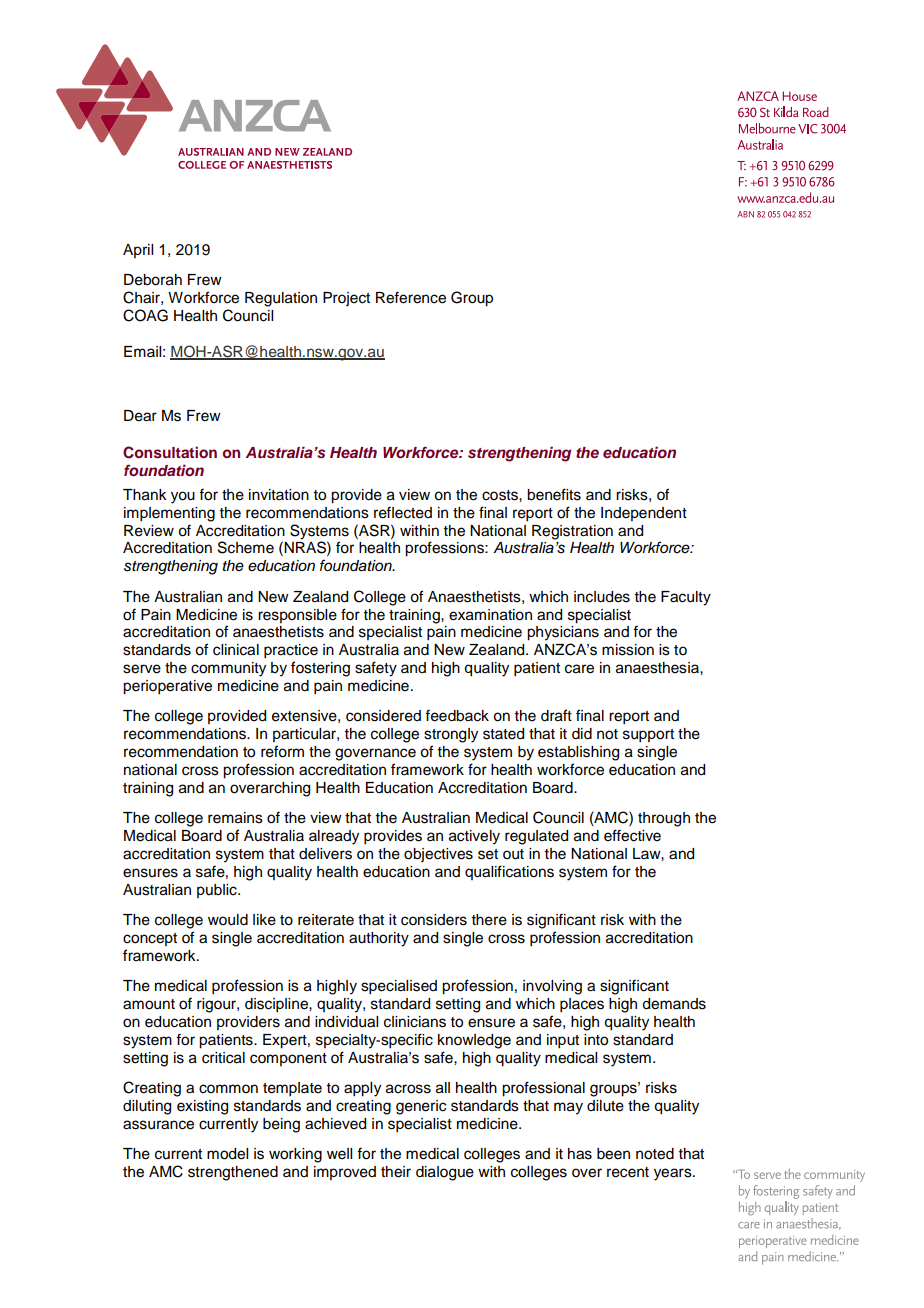 Image resolution: width=924 pixels, height=1308 pixels. What do you see at coordinates (554, 494) in the screenshot?
I see `benefits` at bounding box center [554, 494].
